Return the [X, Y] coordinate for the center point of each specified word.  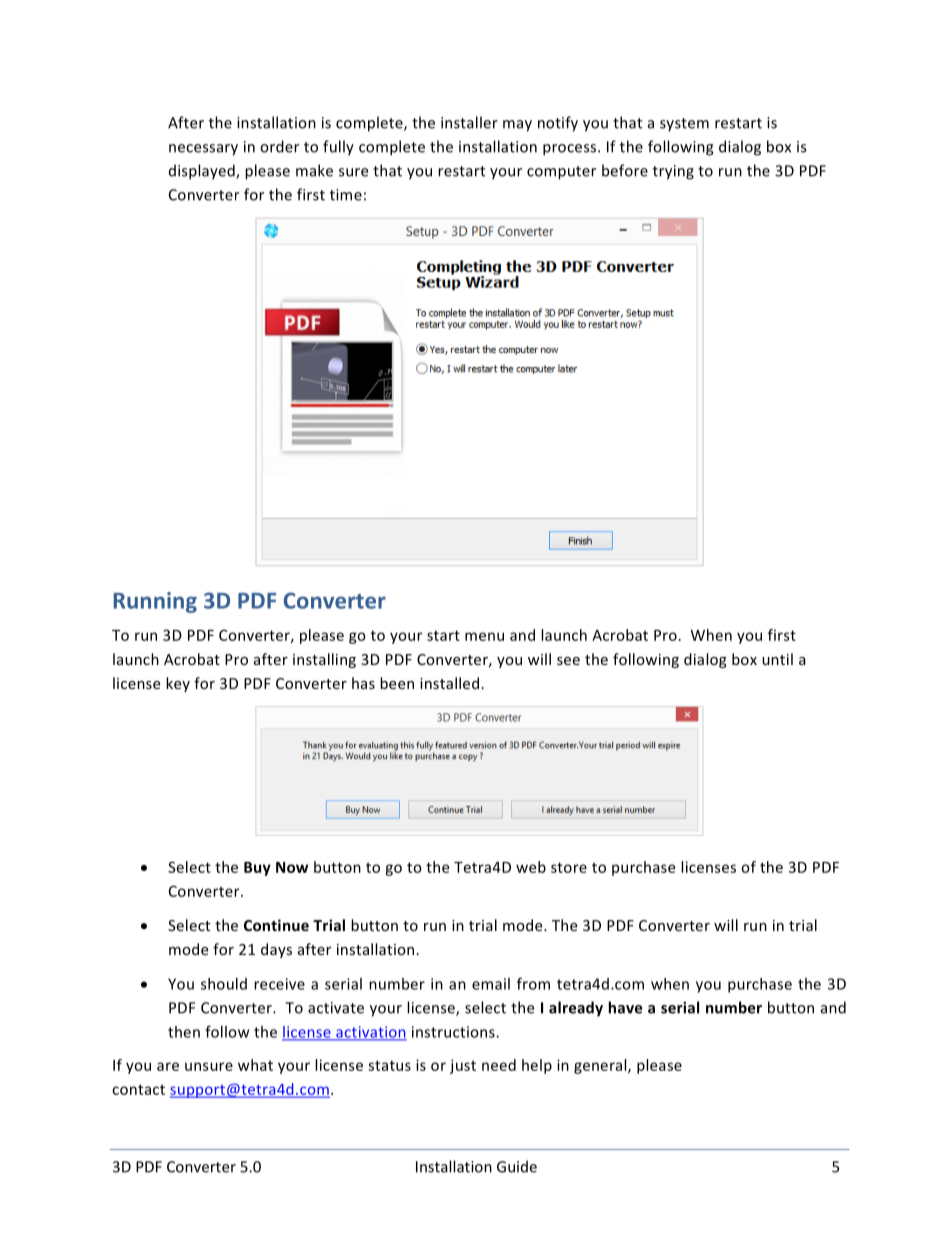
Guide [517, 1166]
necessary [203, 150]
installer [469, 122]
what [255, 1065]
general [601, 1066]
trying [673, 172]
